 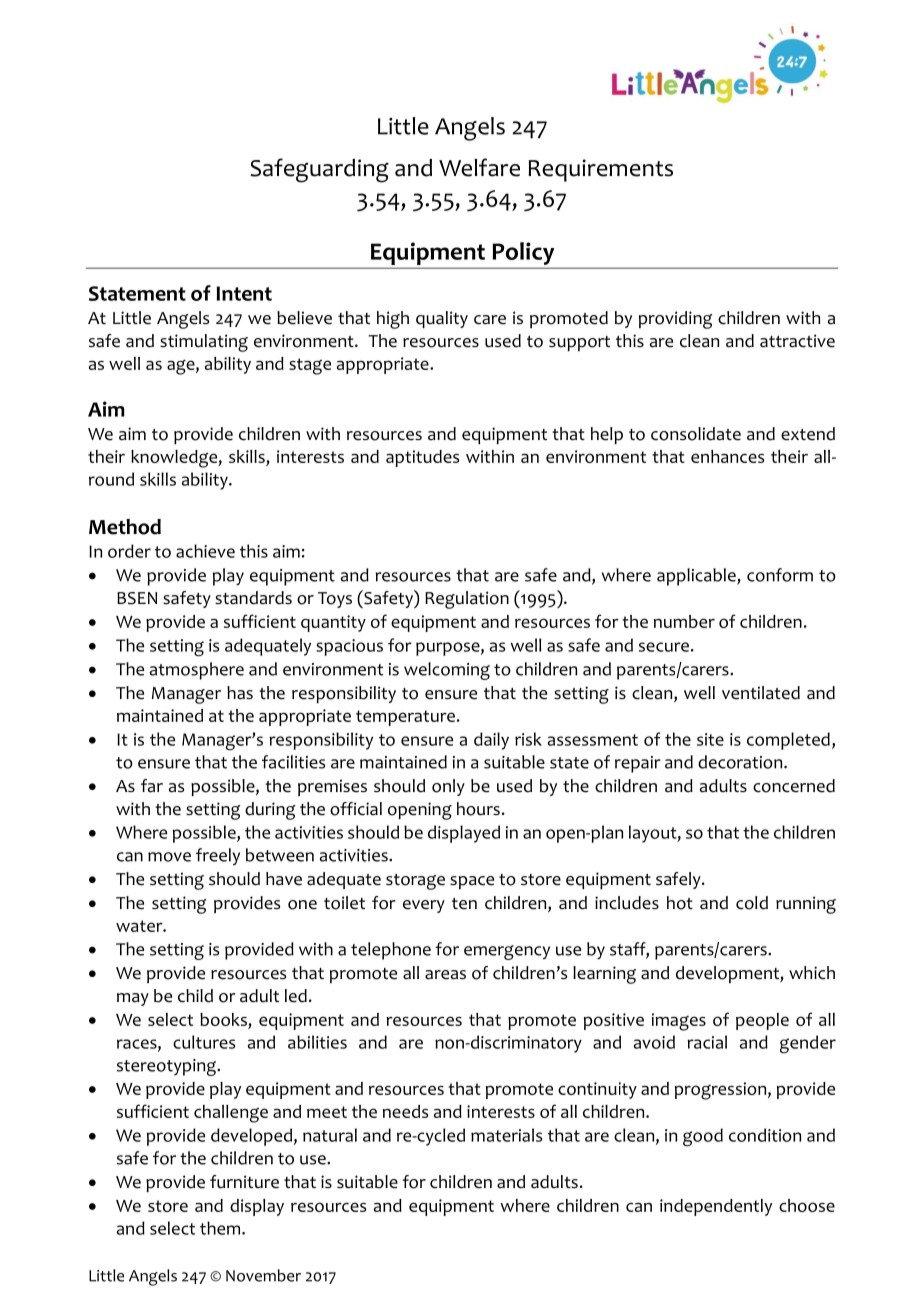 What do you see at coordinates (479, 167) in the screenshot?
I see `Welfare` at bounding box center [479, 167].
